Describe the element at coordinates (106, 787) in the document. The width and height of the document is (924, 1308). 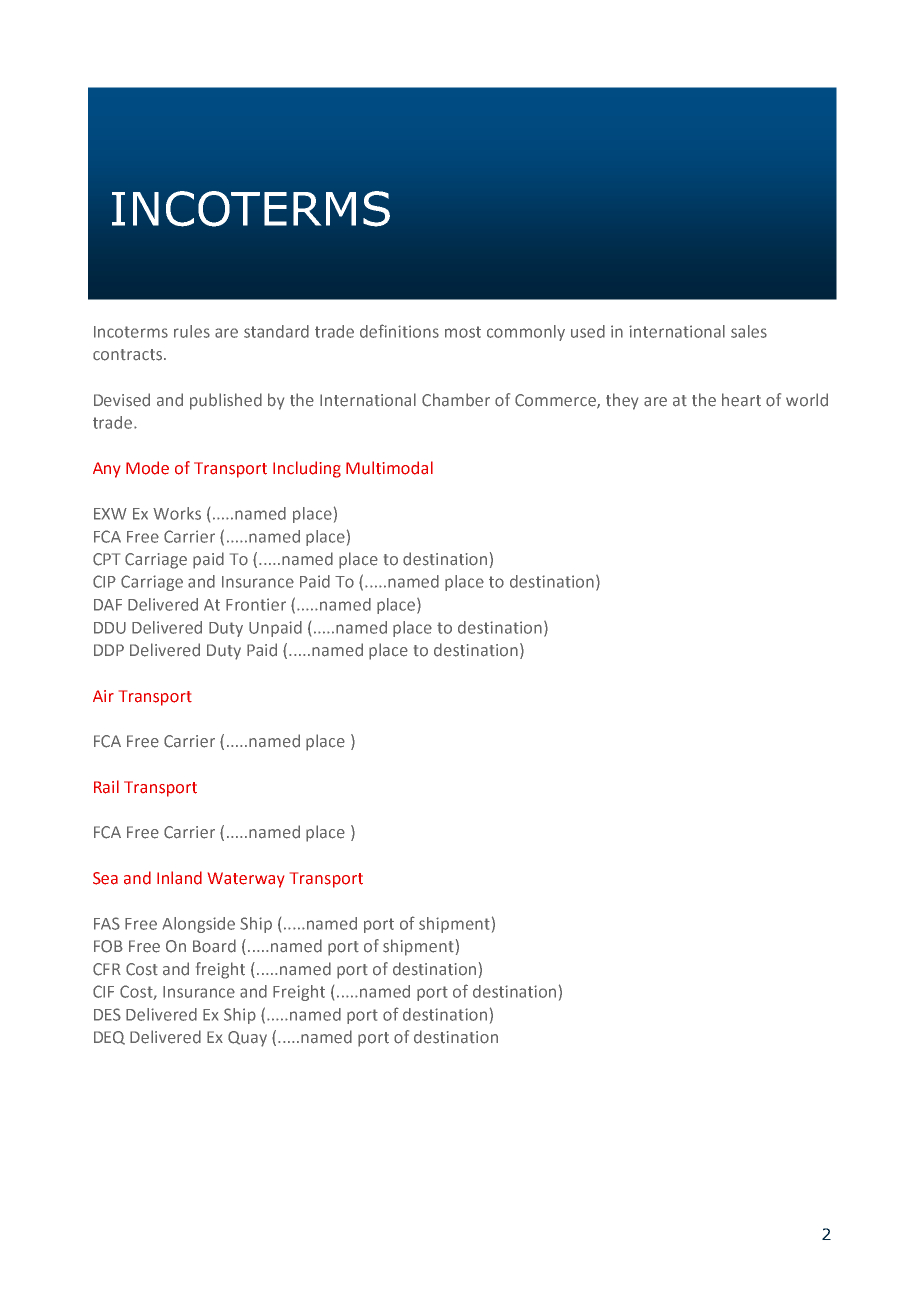
I see `Rail` at that location.
